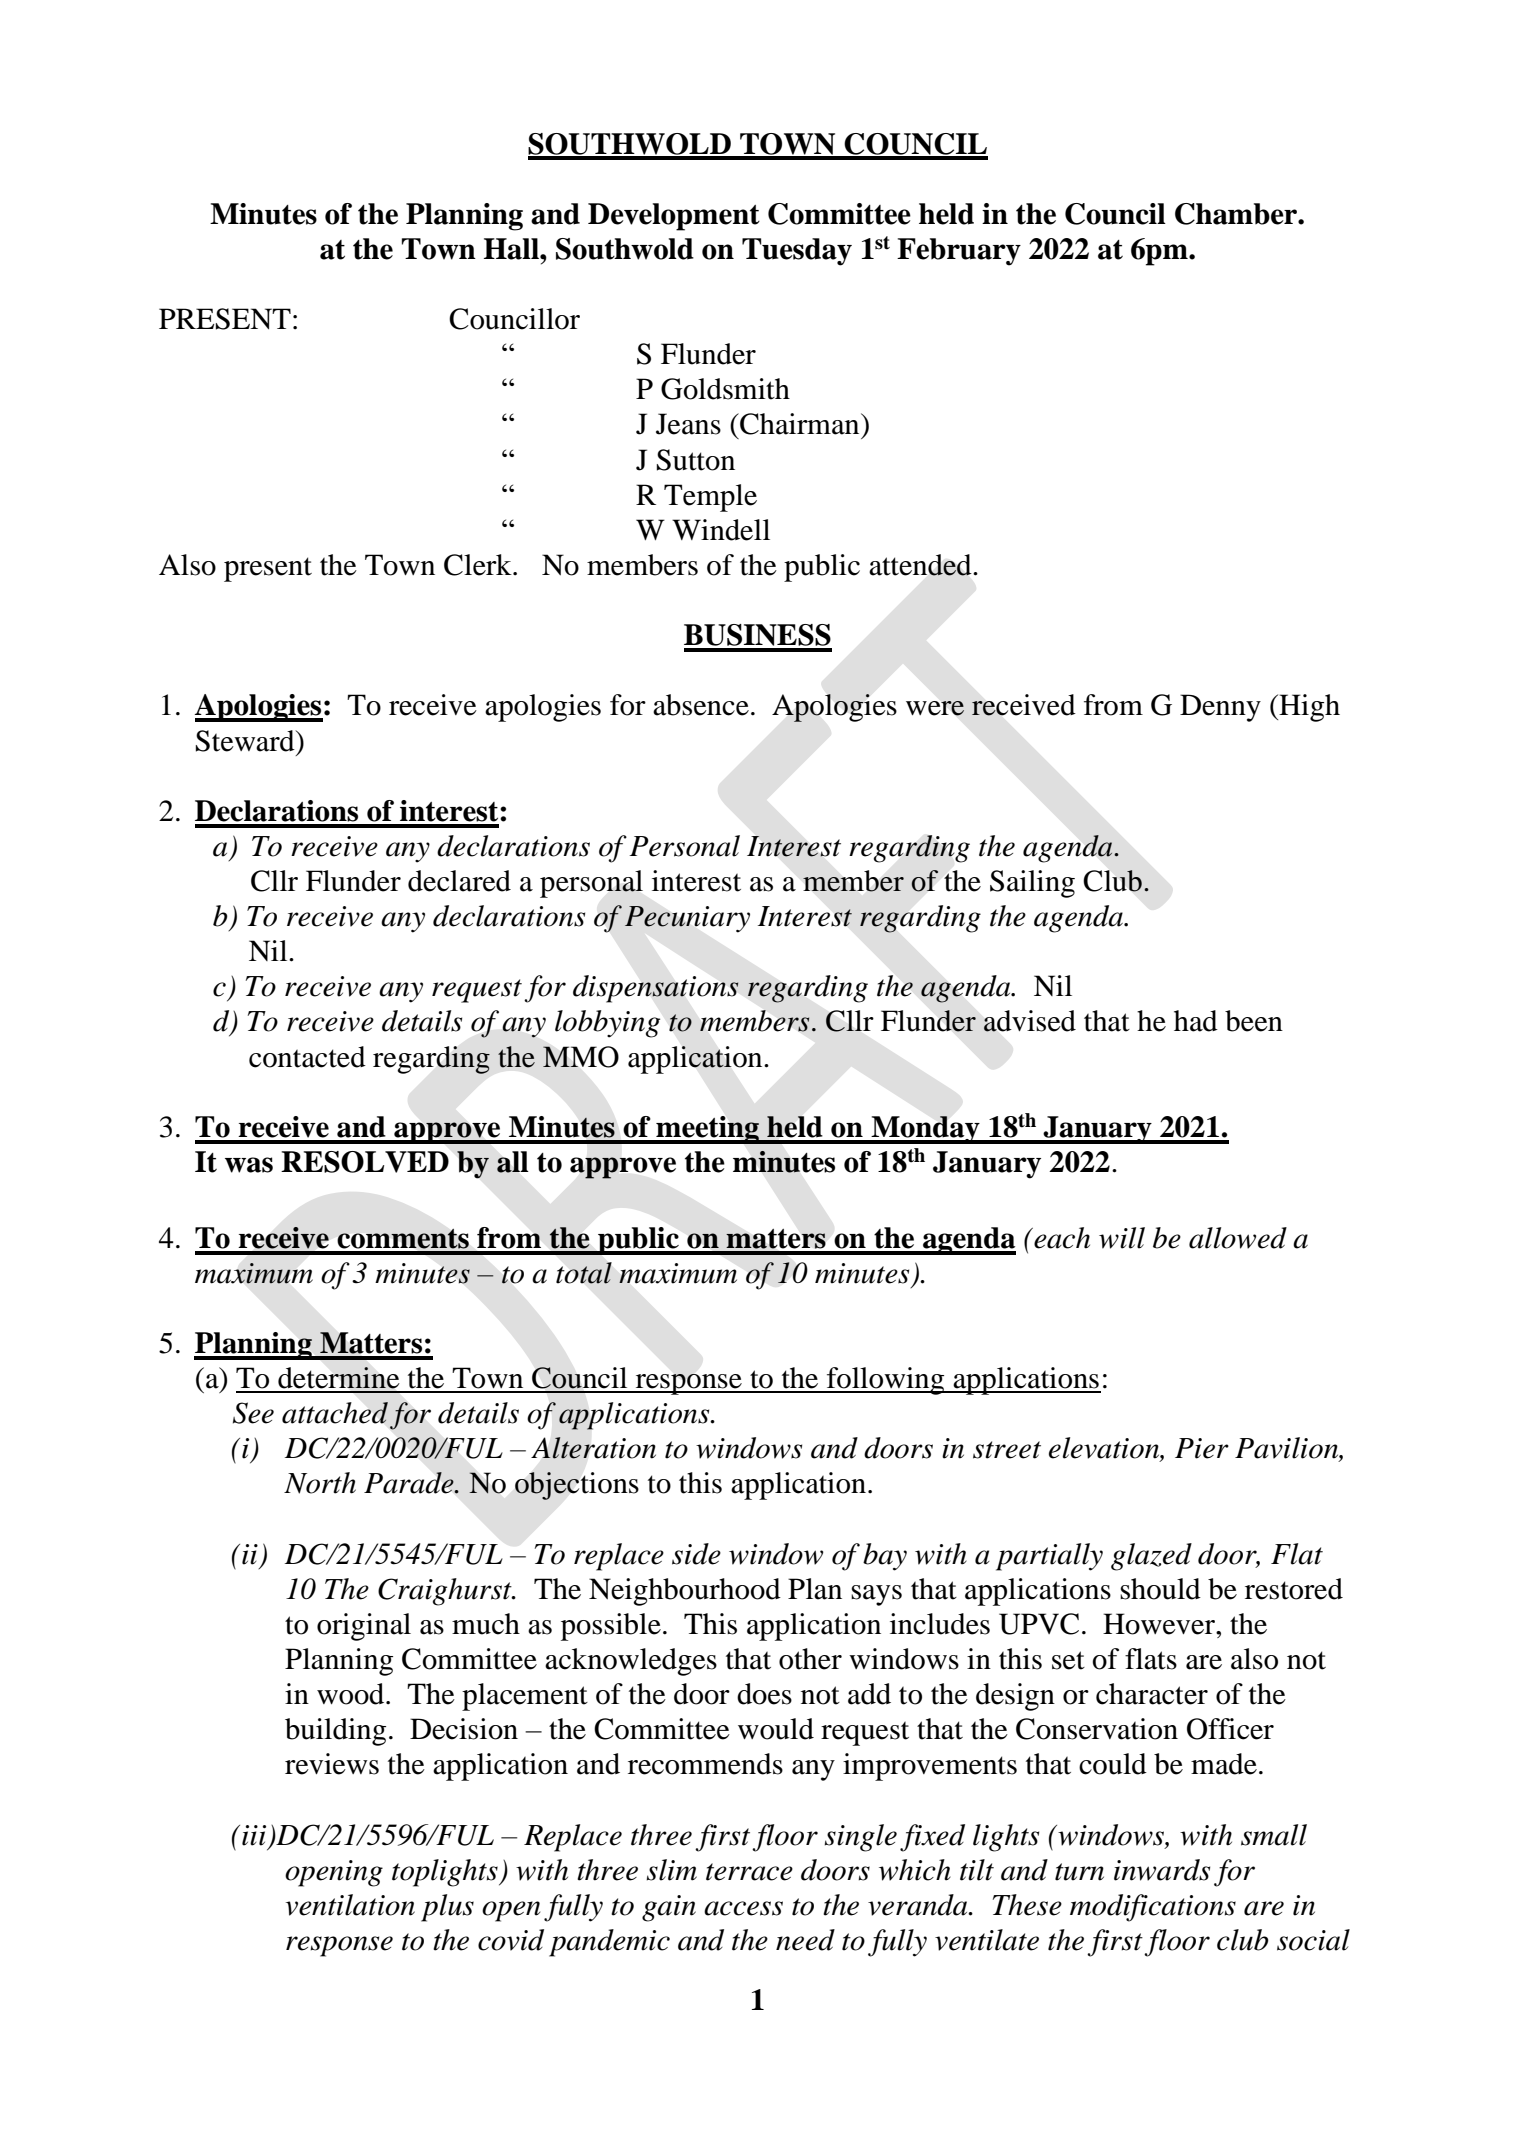 This image has height=2142, width=1515. What do you see at coordinates (959, 252) in the image?
I see `February` at bounding box center [959, 252].
